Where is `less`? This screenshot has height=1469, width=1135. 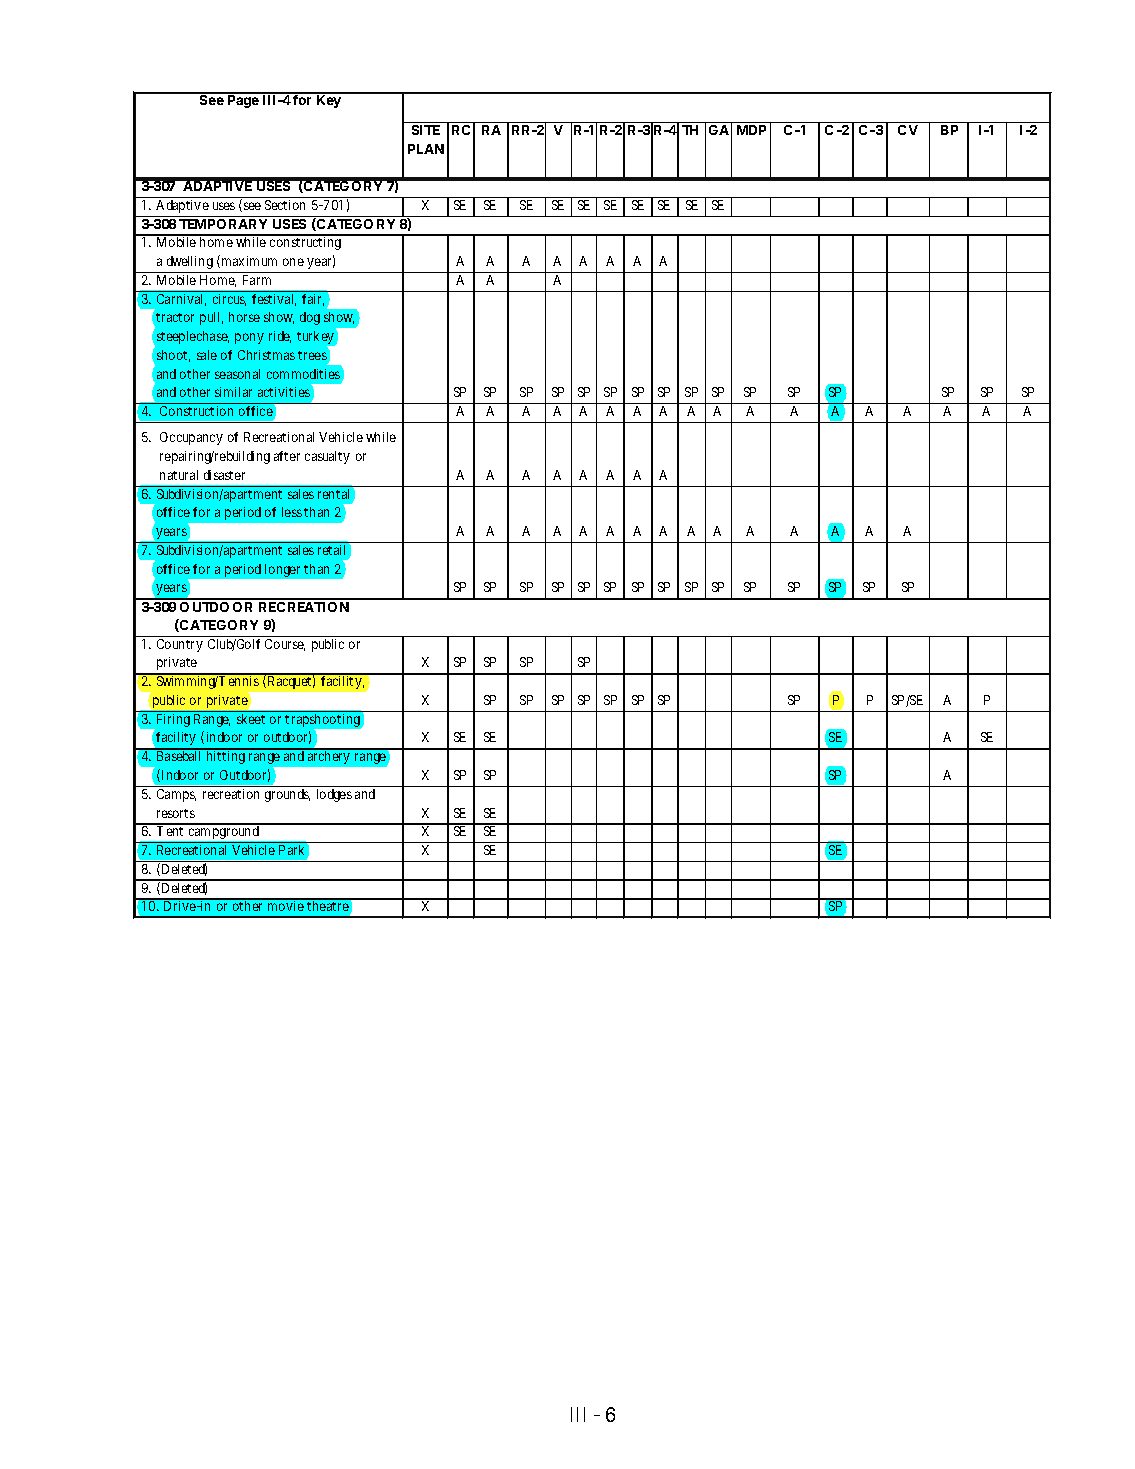 less is located at coordinates (292, 512).
